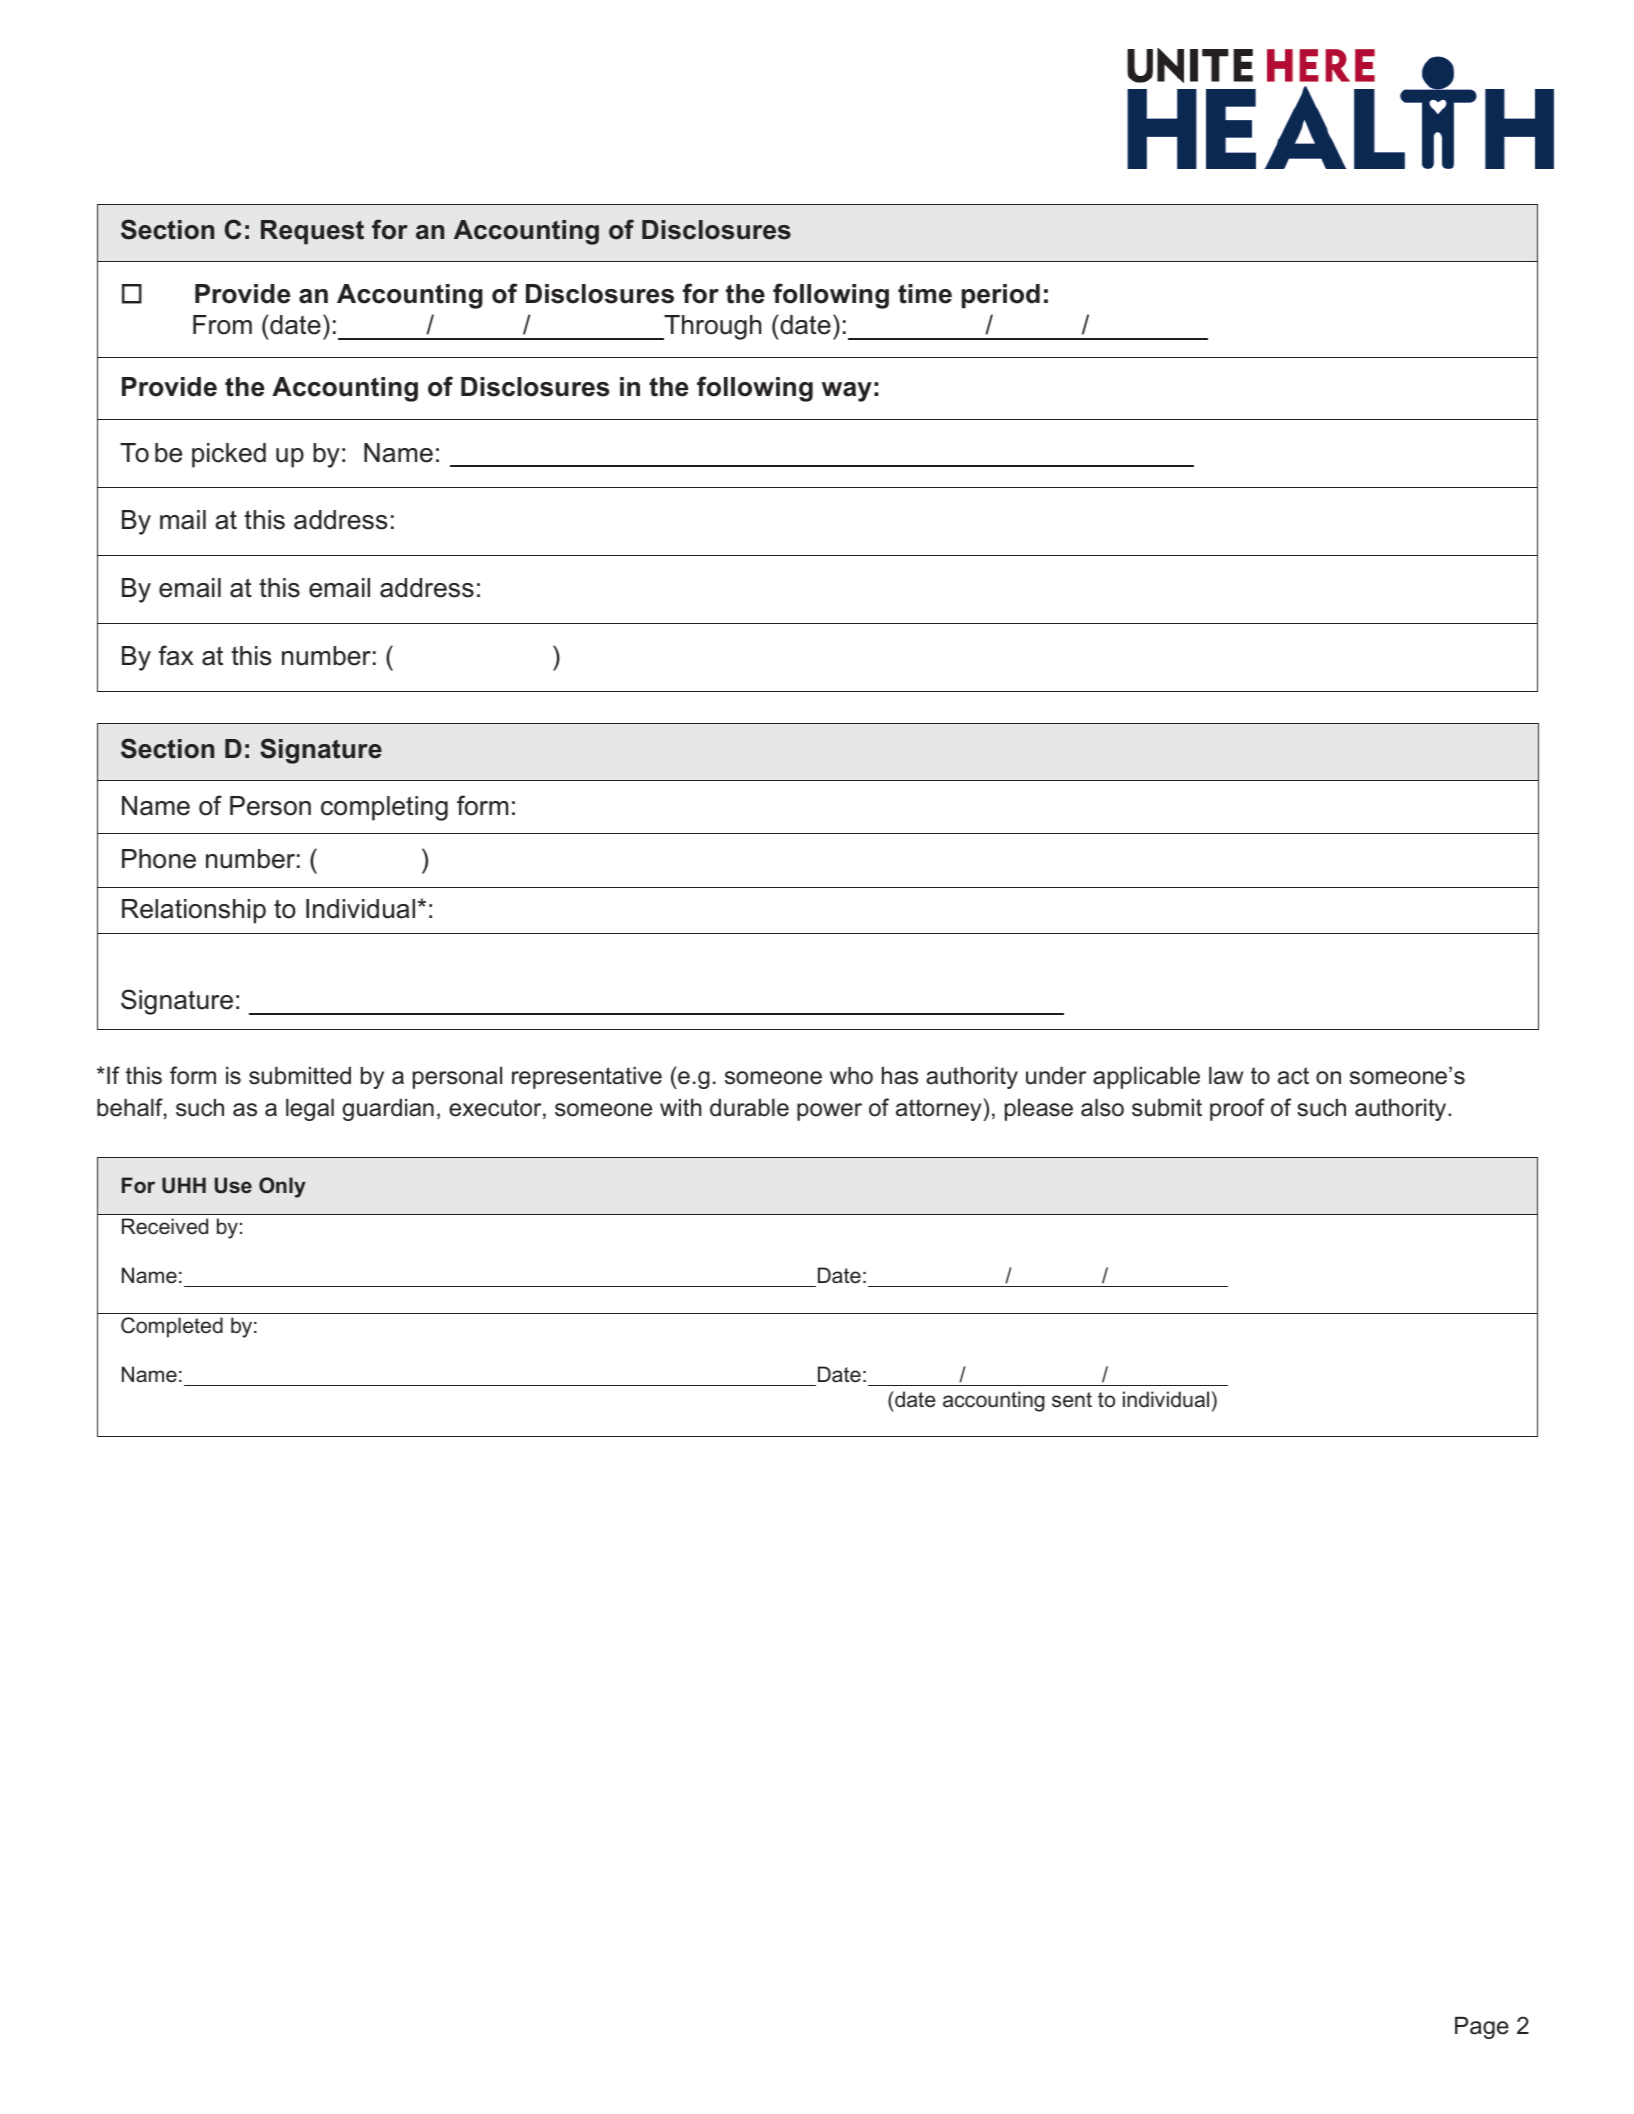  Describe the element at coordinates (1482, 2028) in the document. I see `Page` at that location.
